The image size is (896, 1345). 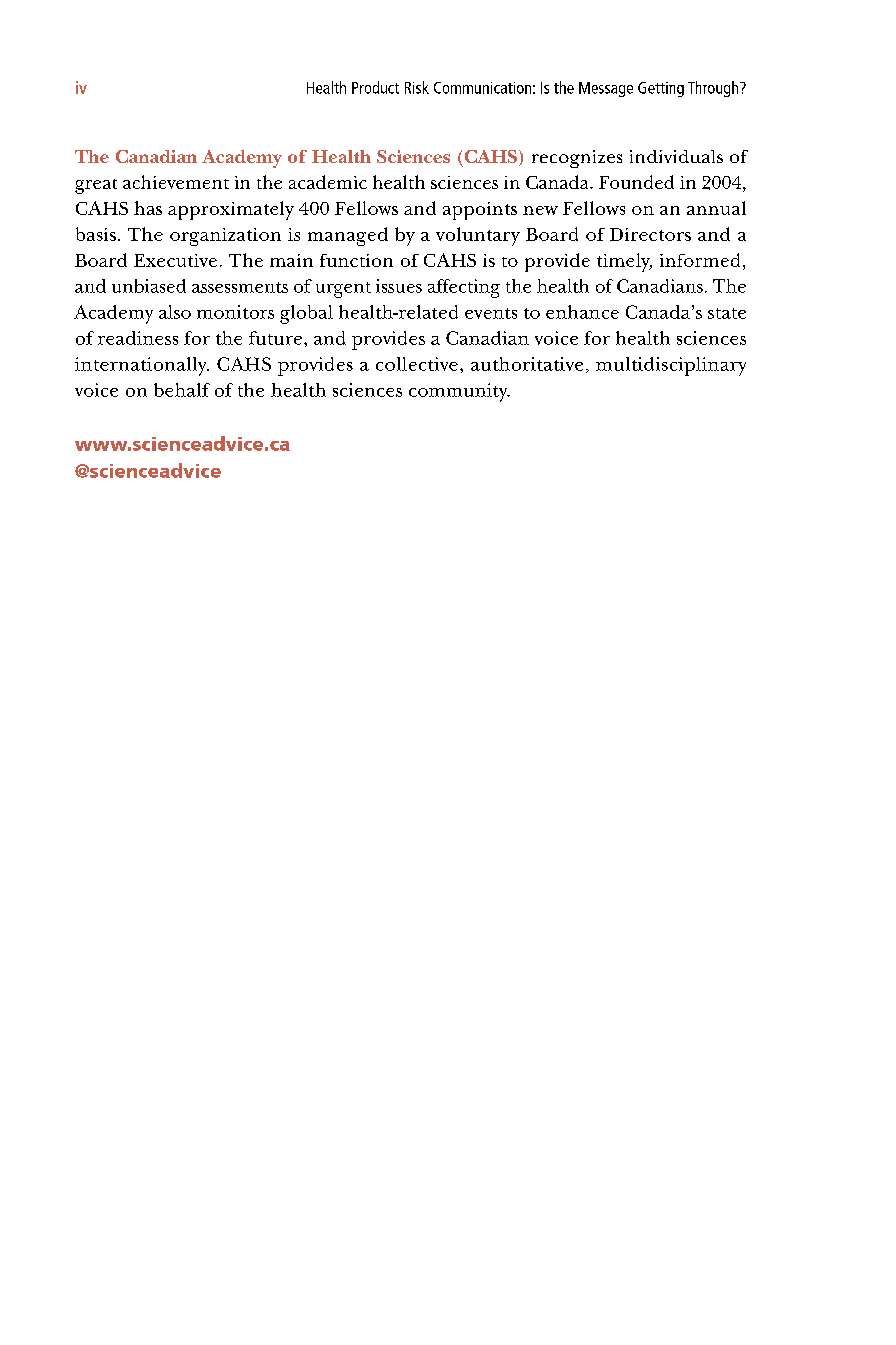 I want to click on behalf, so click(x=182, y=390).
